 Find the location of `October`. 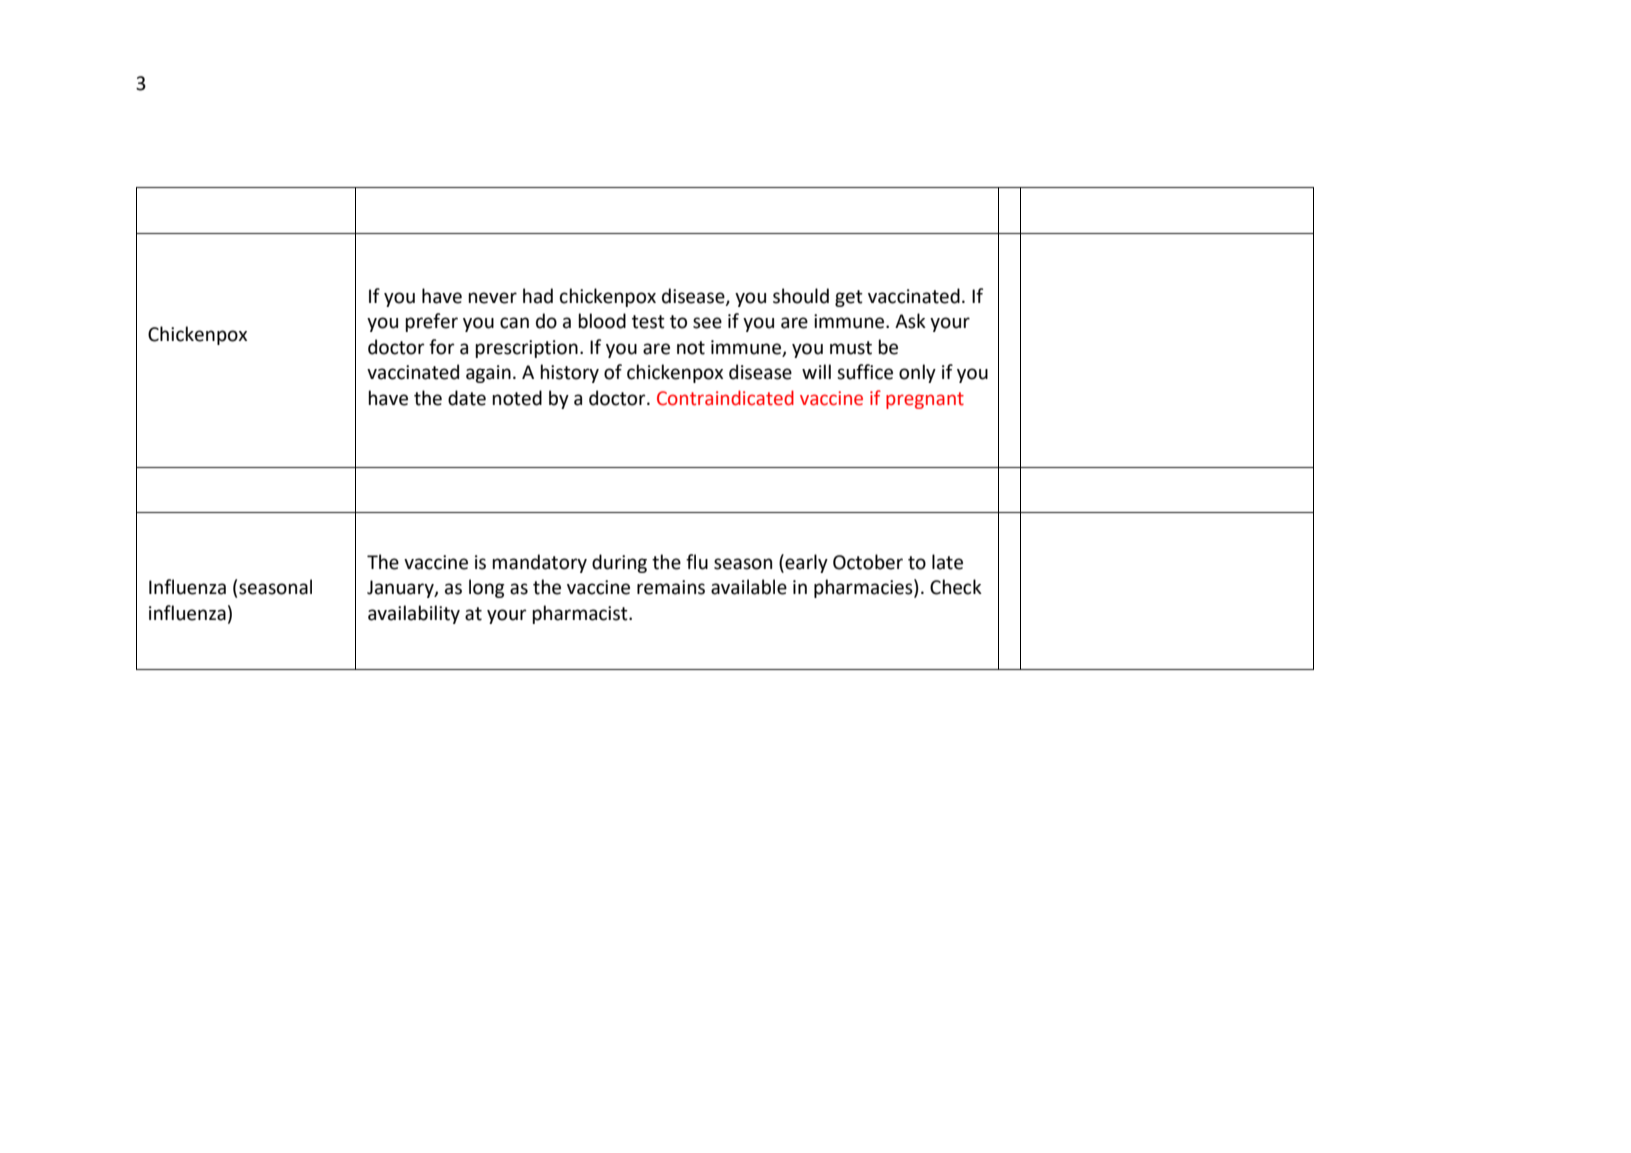

October is located at coordinates (868, 562).
